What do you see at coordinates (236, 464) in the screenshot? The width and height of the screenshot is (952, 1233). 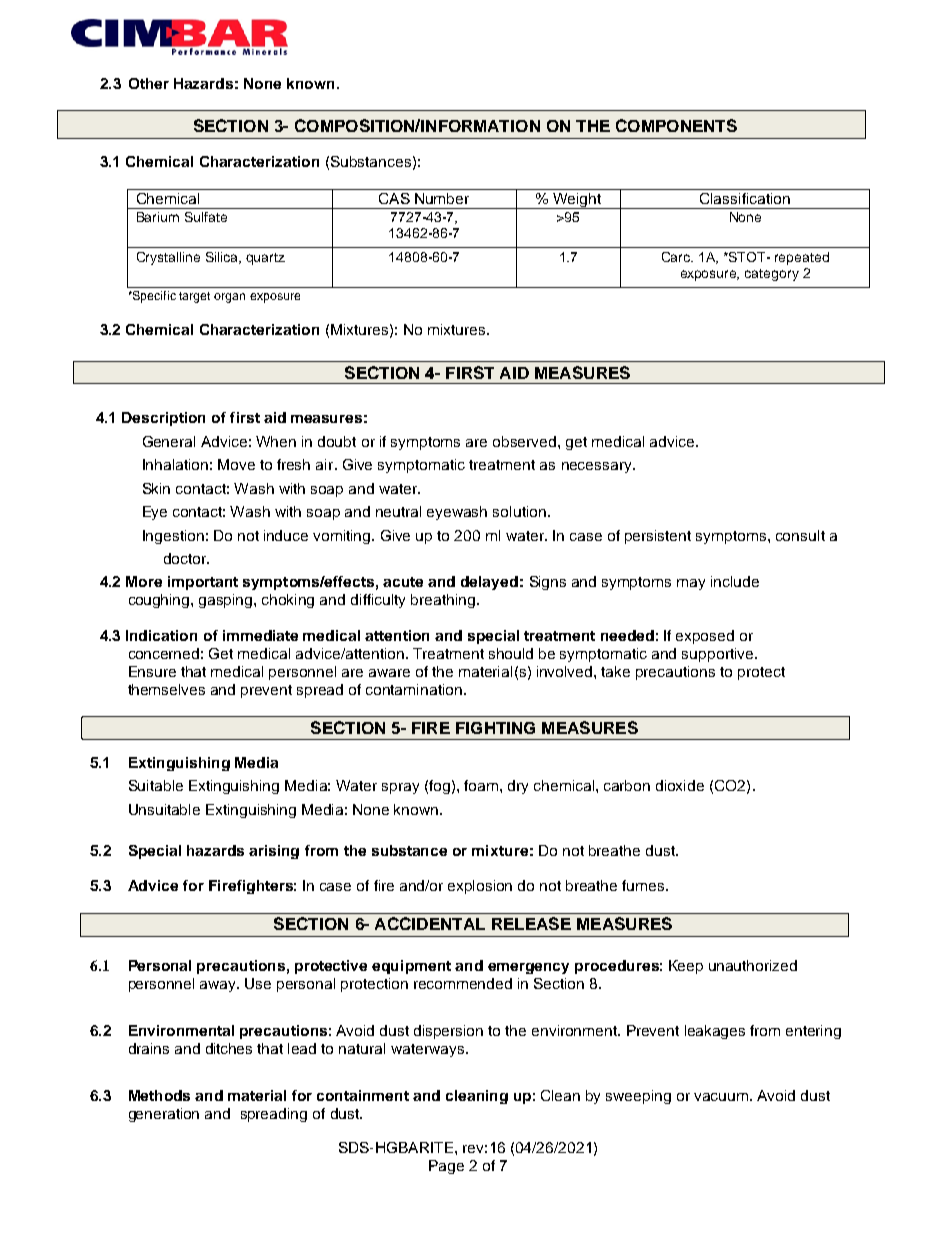 I see `Move` at bounding box center [236, 464].
